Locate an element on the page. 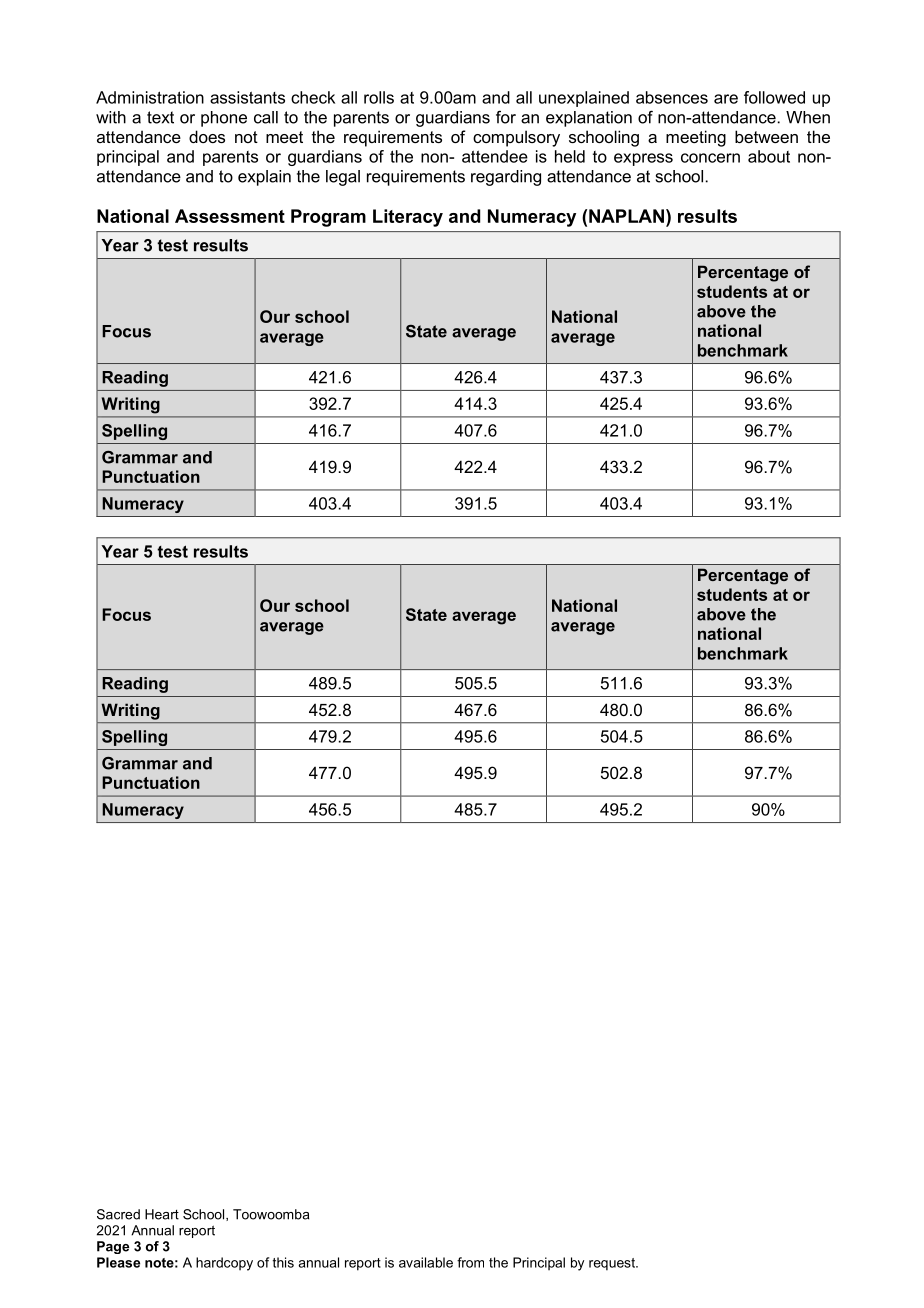 The image size is (924, 1308). concern is located at coordinates (710, 158).
